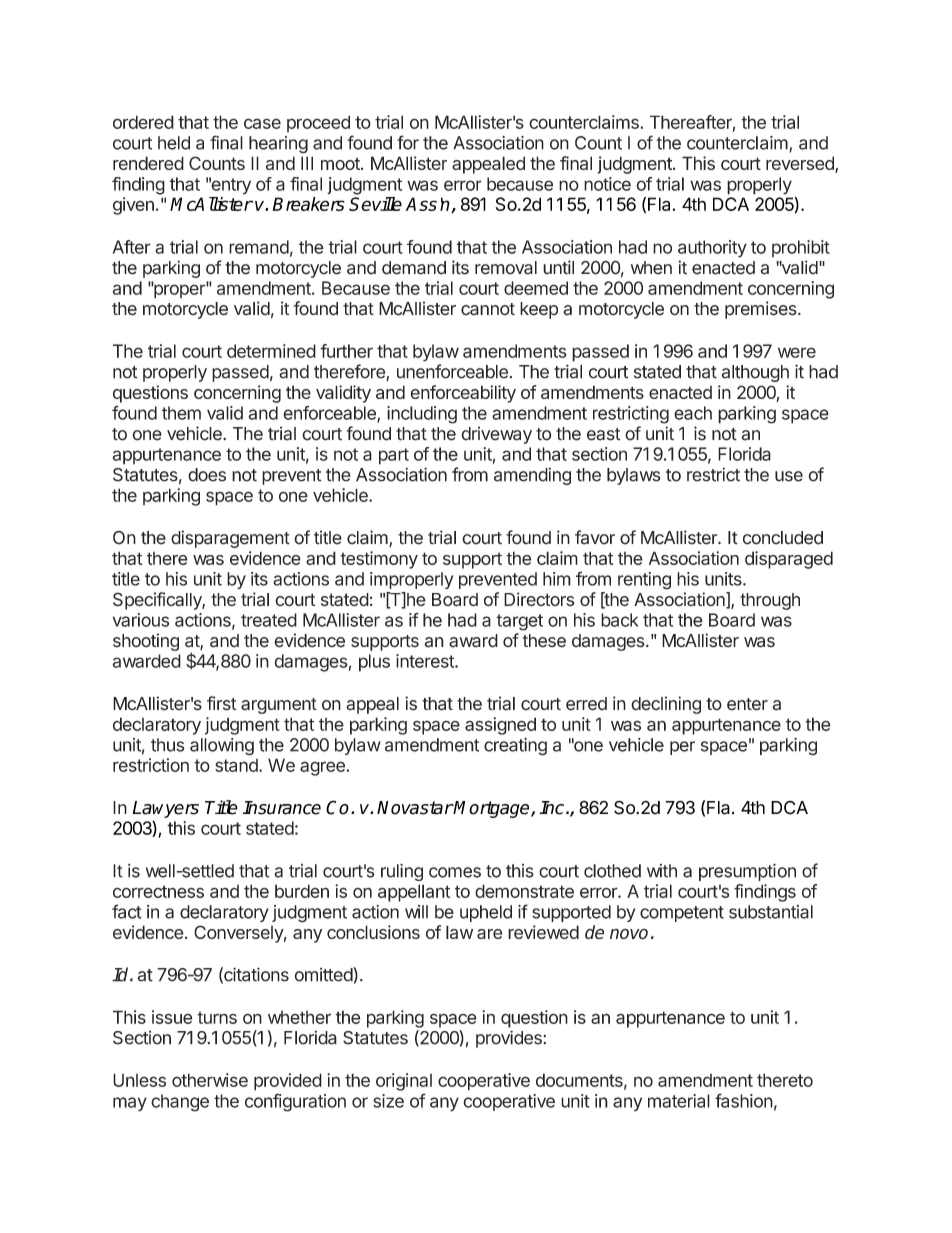 This page has width=952, height=1233. I want to click on rendered, so click(148, 163).
